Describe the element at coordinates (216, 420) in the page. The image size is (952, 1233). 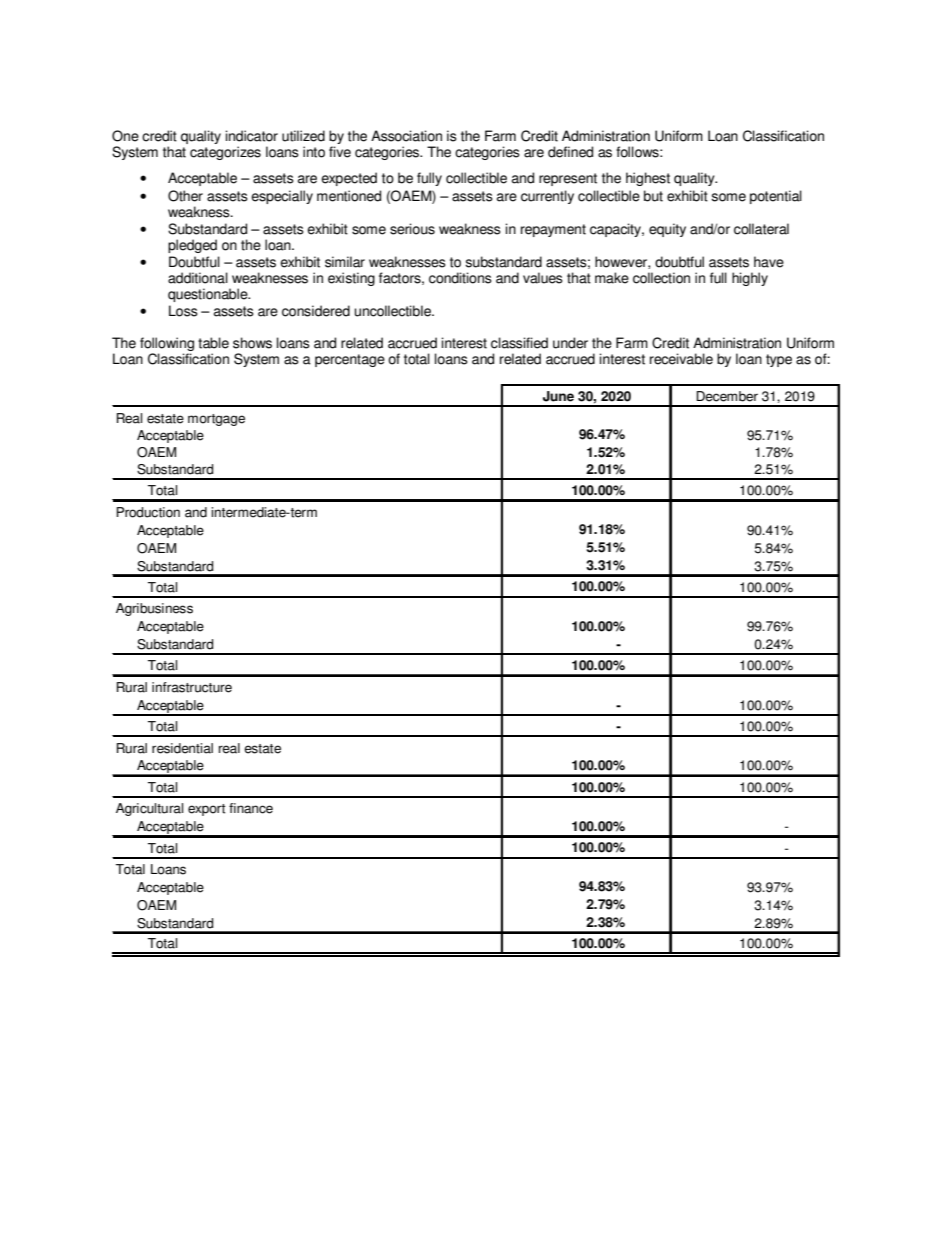
I see `mortgage` at that location.
